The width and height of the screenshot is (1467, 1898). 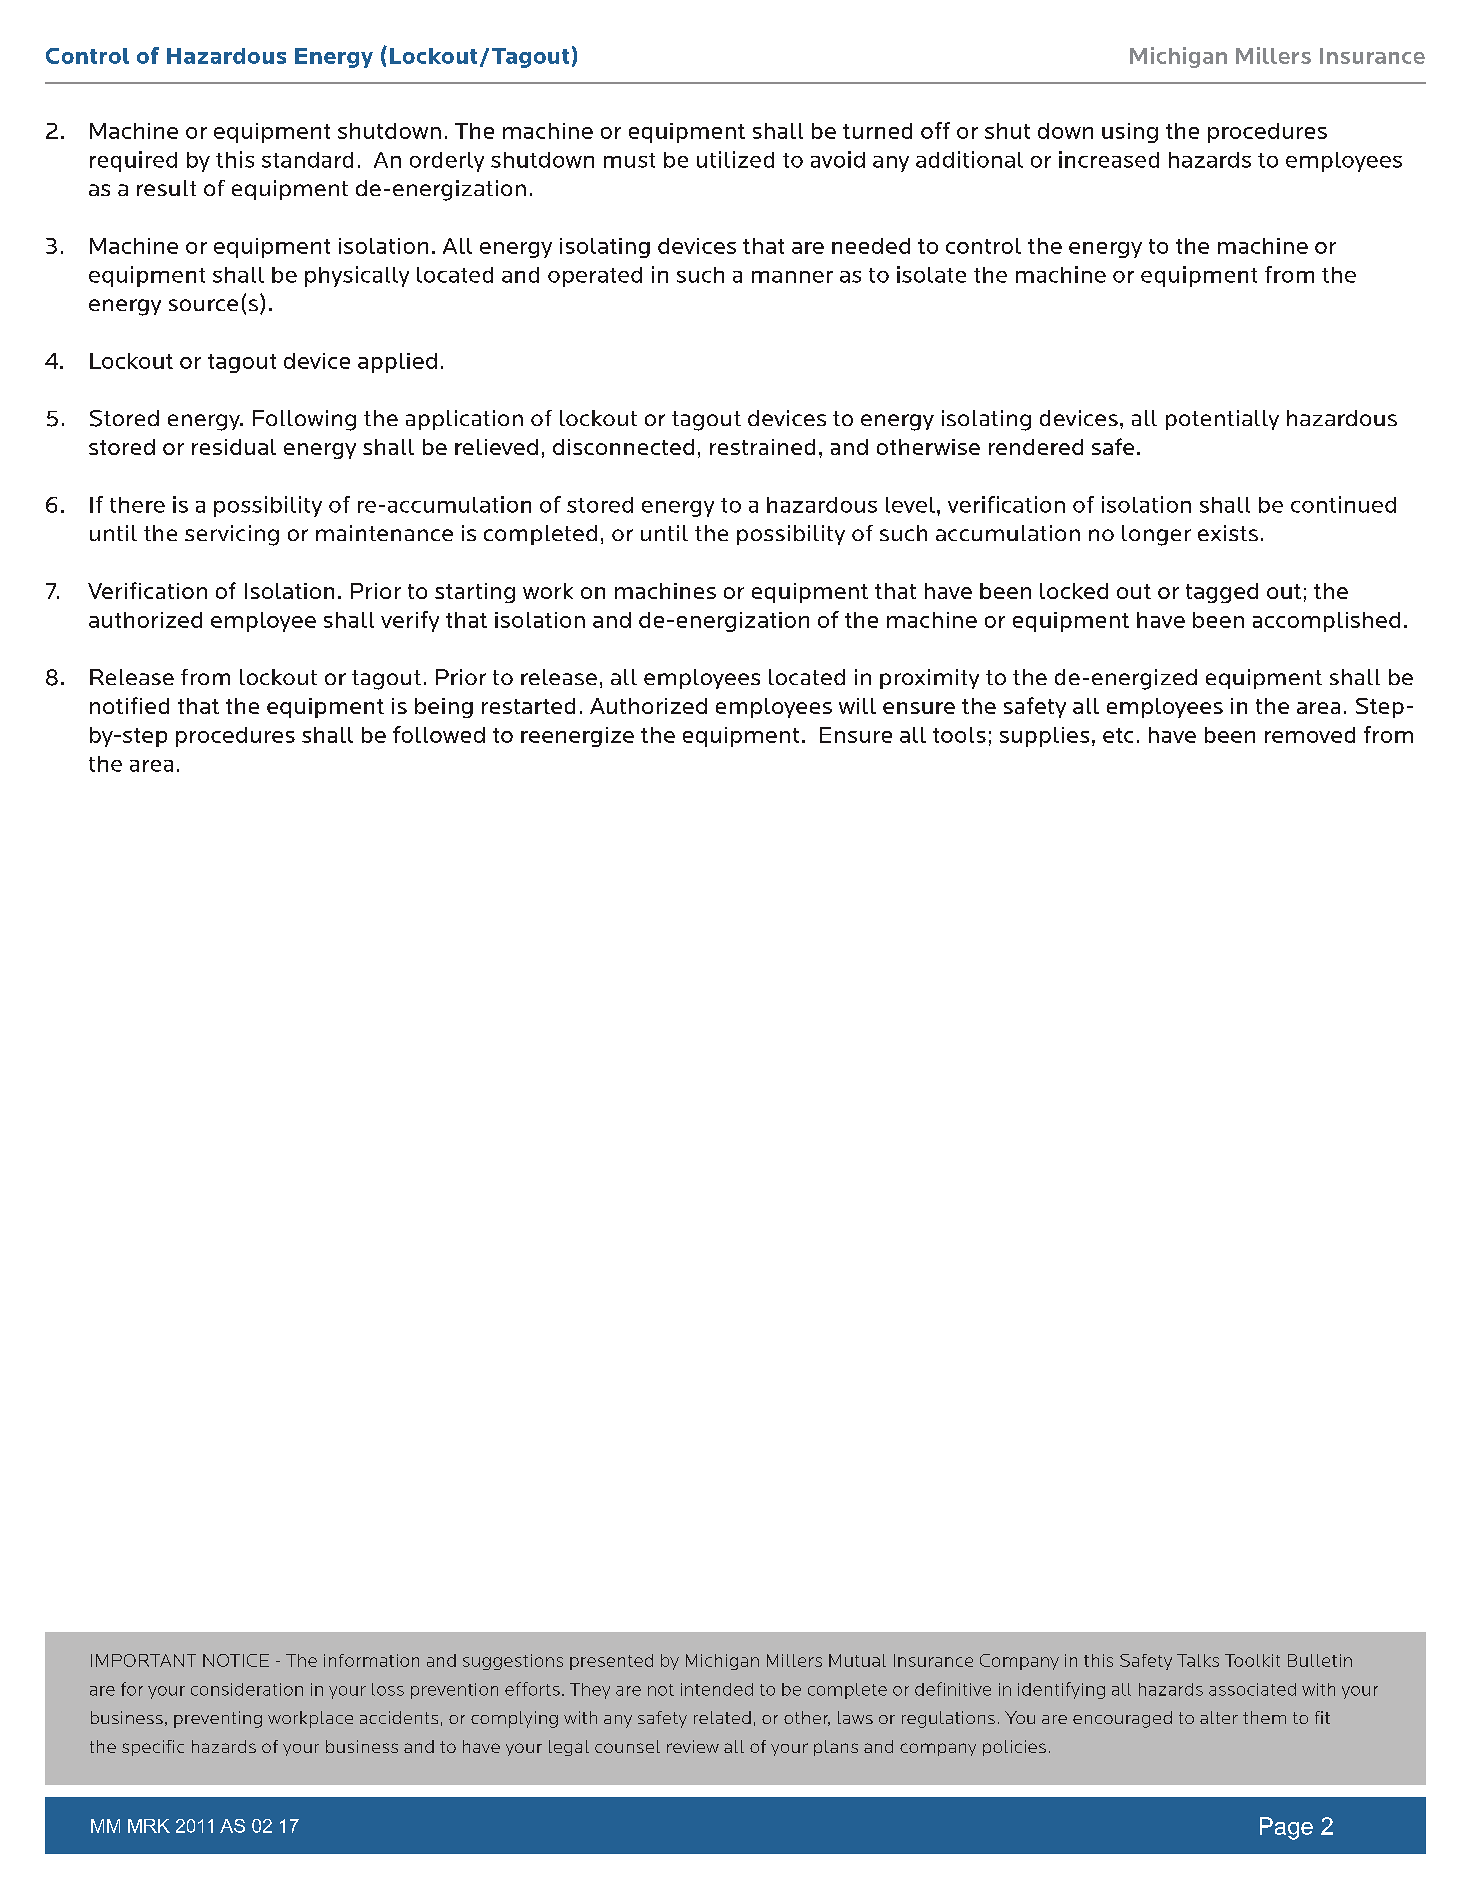 What do you see at coordinates (218, 1719) in the screenshot?
I see `preventing` at bounding box center [218, 1719].
